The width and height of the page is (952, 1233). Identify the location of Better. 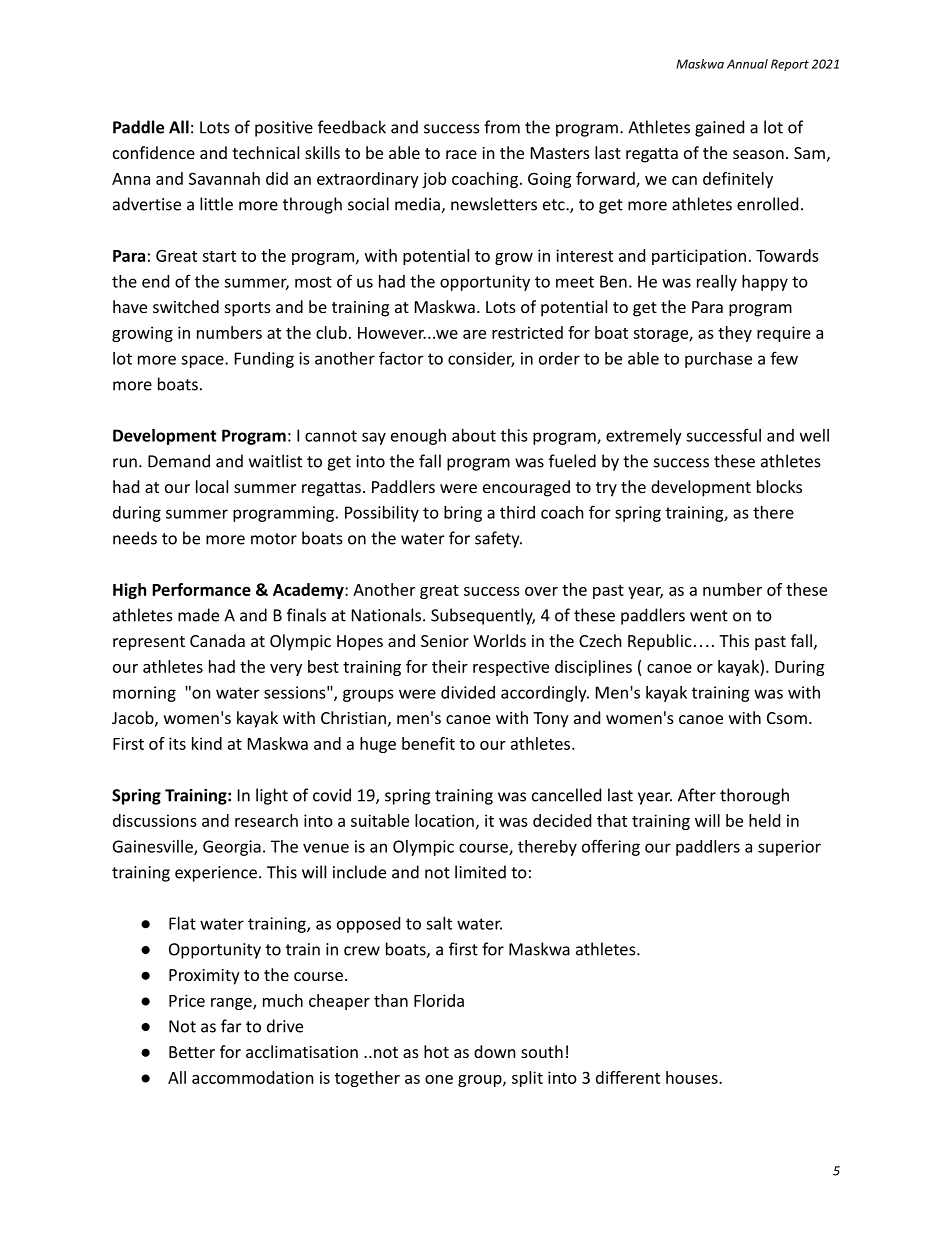
(192, 1052).
